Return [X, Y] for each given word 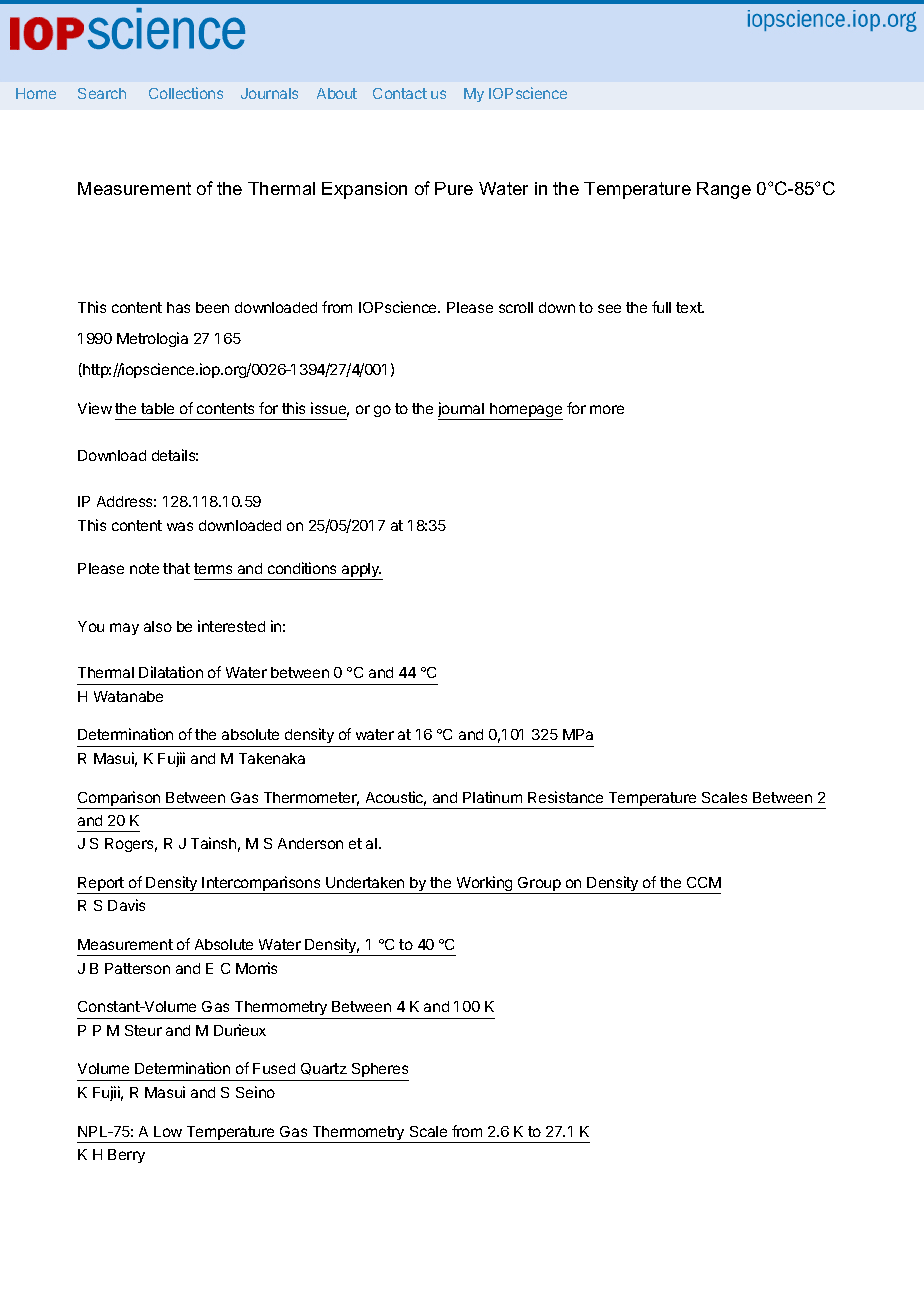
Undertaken [365, 882]
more [607, 409]
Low [168, 1131]
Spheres [379, 1072]
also [158, 626]
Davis [126, 905]
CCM [704, 882]
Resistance [565, 797]
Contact [400, 93]
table [157, 408]
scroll [516, 307]
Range [724, 190]
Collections [186, 93]
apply [360, 571]
